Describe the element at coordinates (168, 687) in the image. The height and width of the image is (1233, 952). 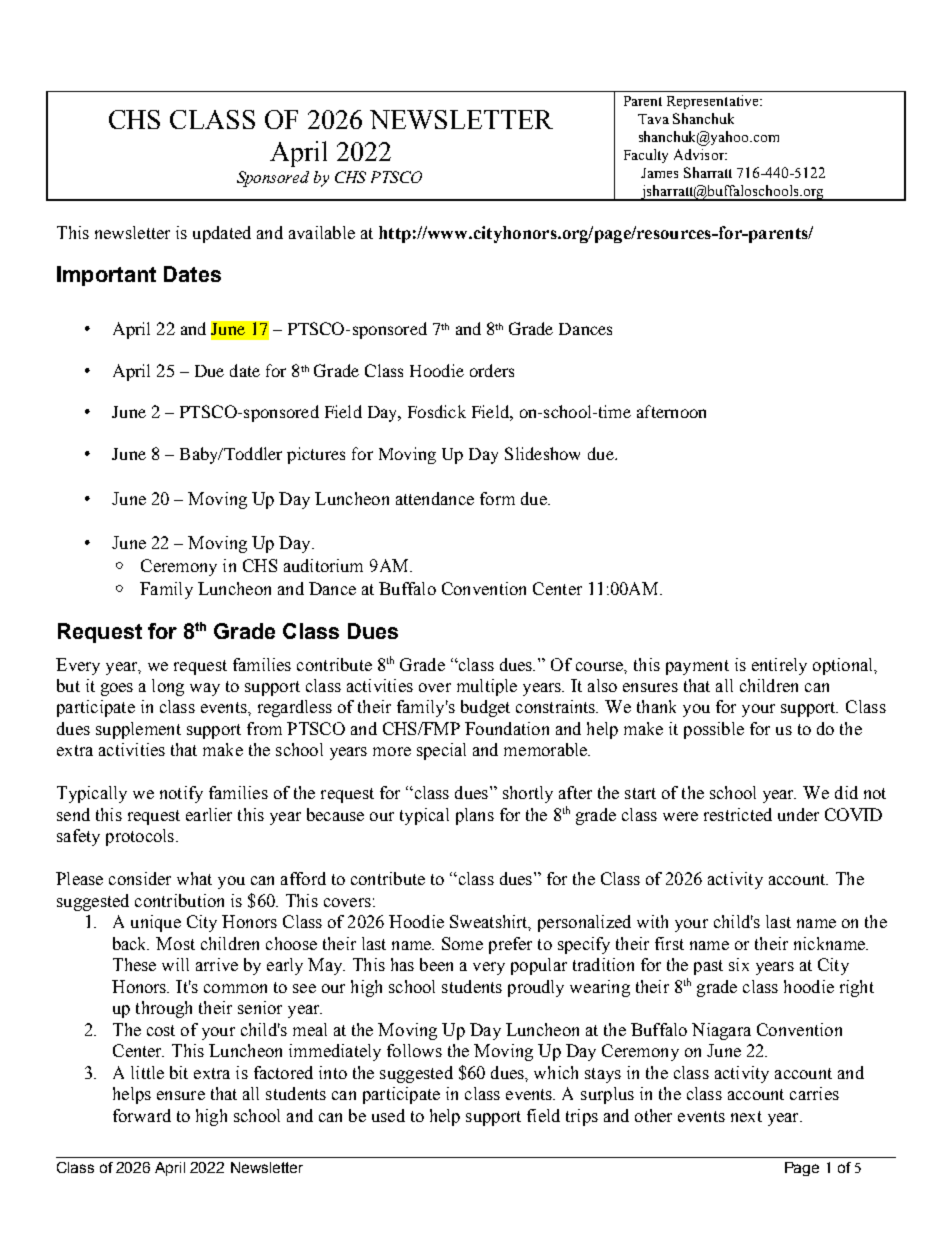
I see `long` at that location.
